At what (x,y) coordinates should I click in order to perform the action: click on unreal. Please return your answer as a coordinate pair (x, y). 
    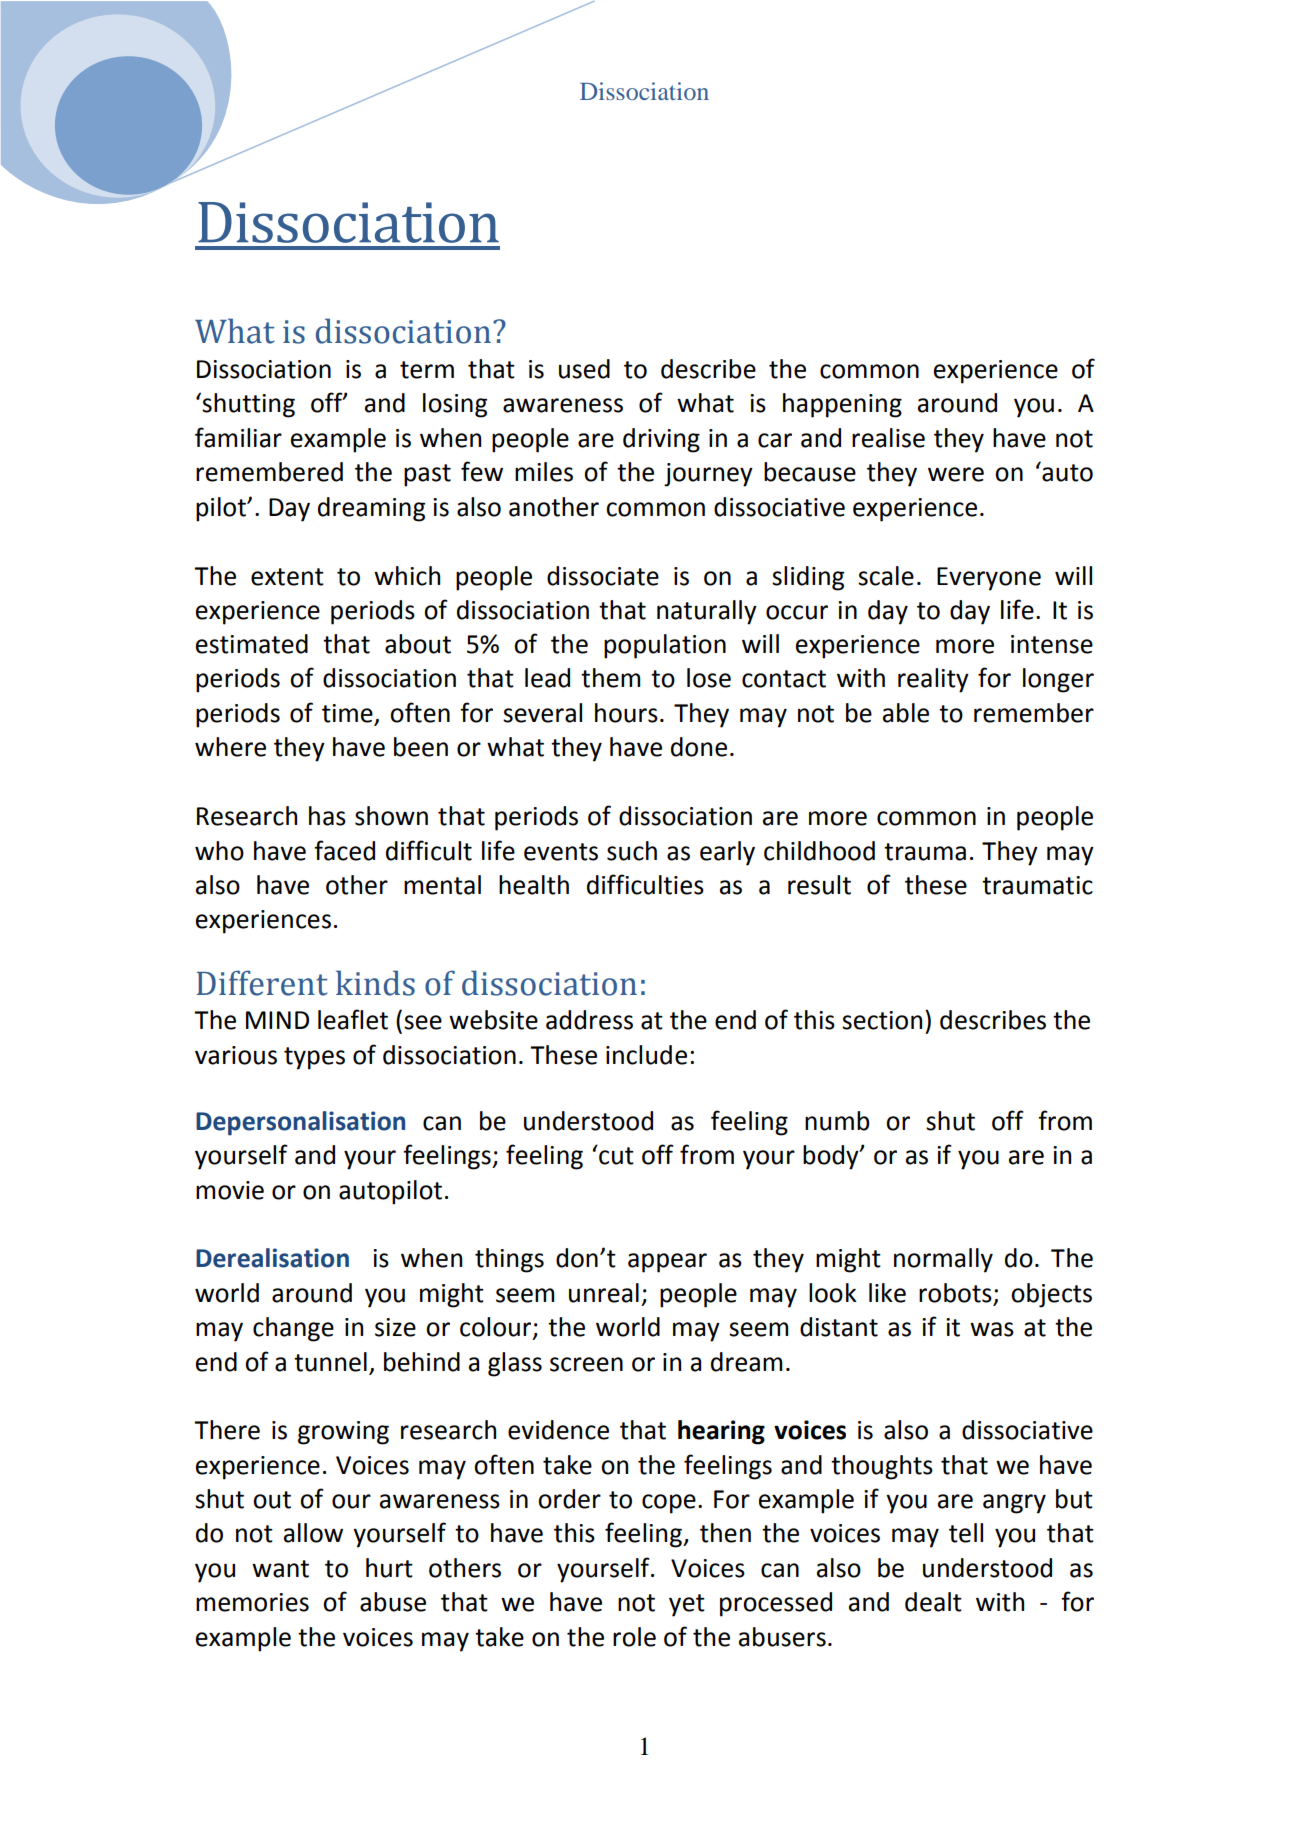
    Looking at the image, I should click on (604, 1293).
